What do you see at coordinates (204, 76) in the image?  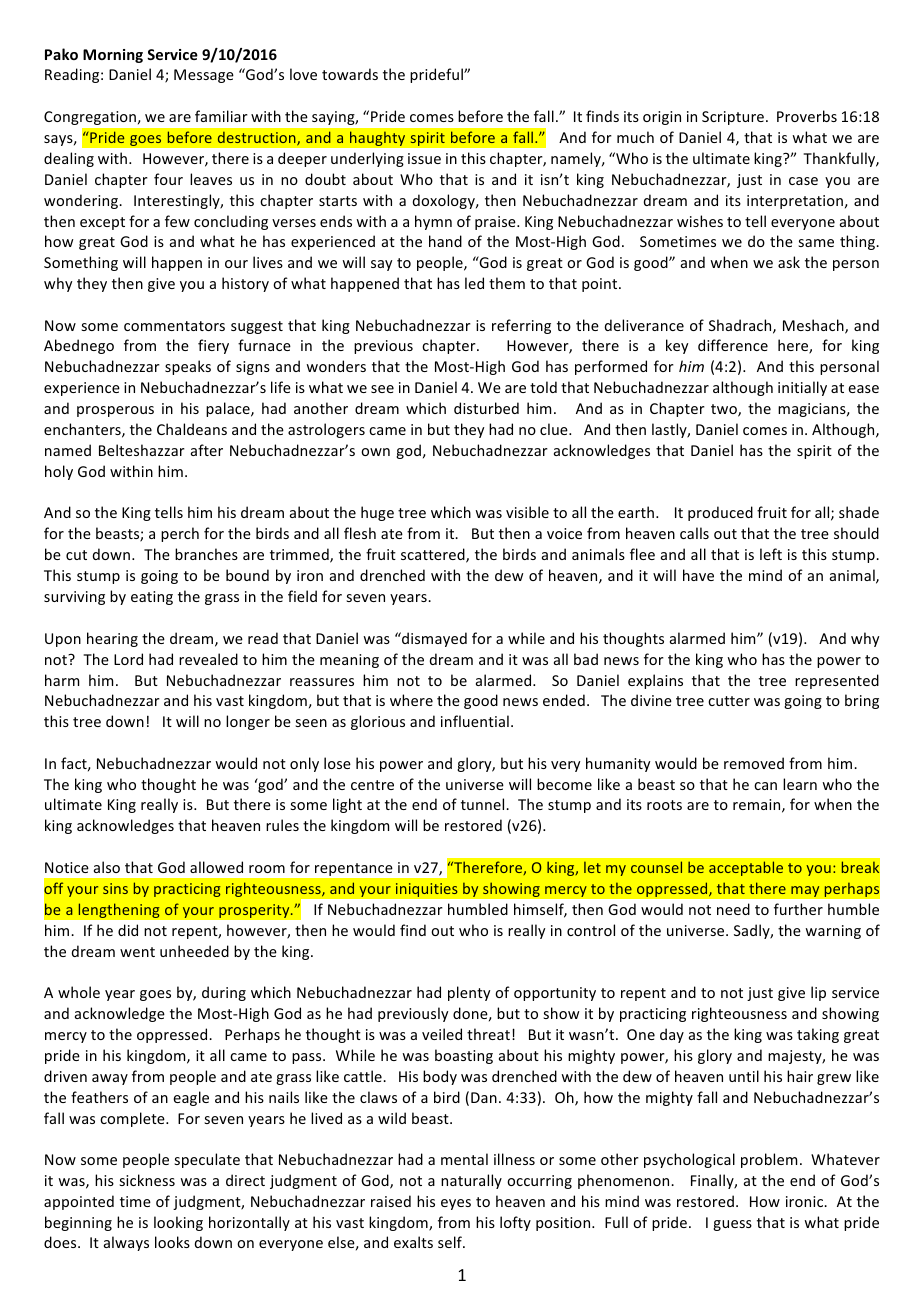 I see `Message` at bounding box center [204, 76].
